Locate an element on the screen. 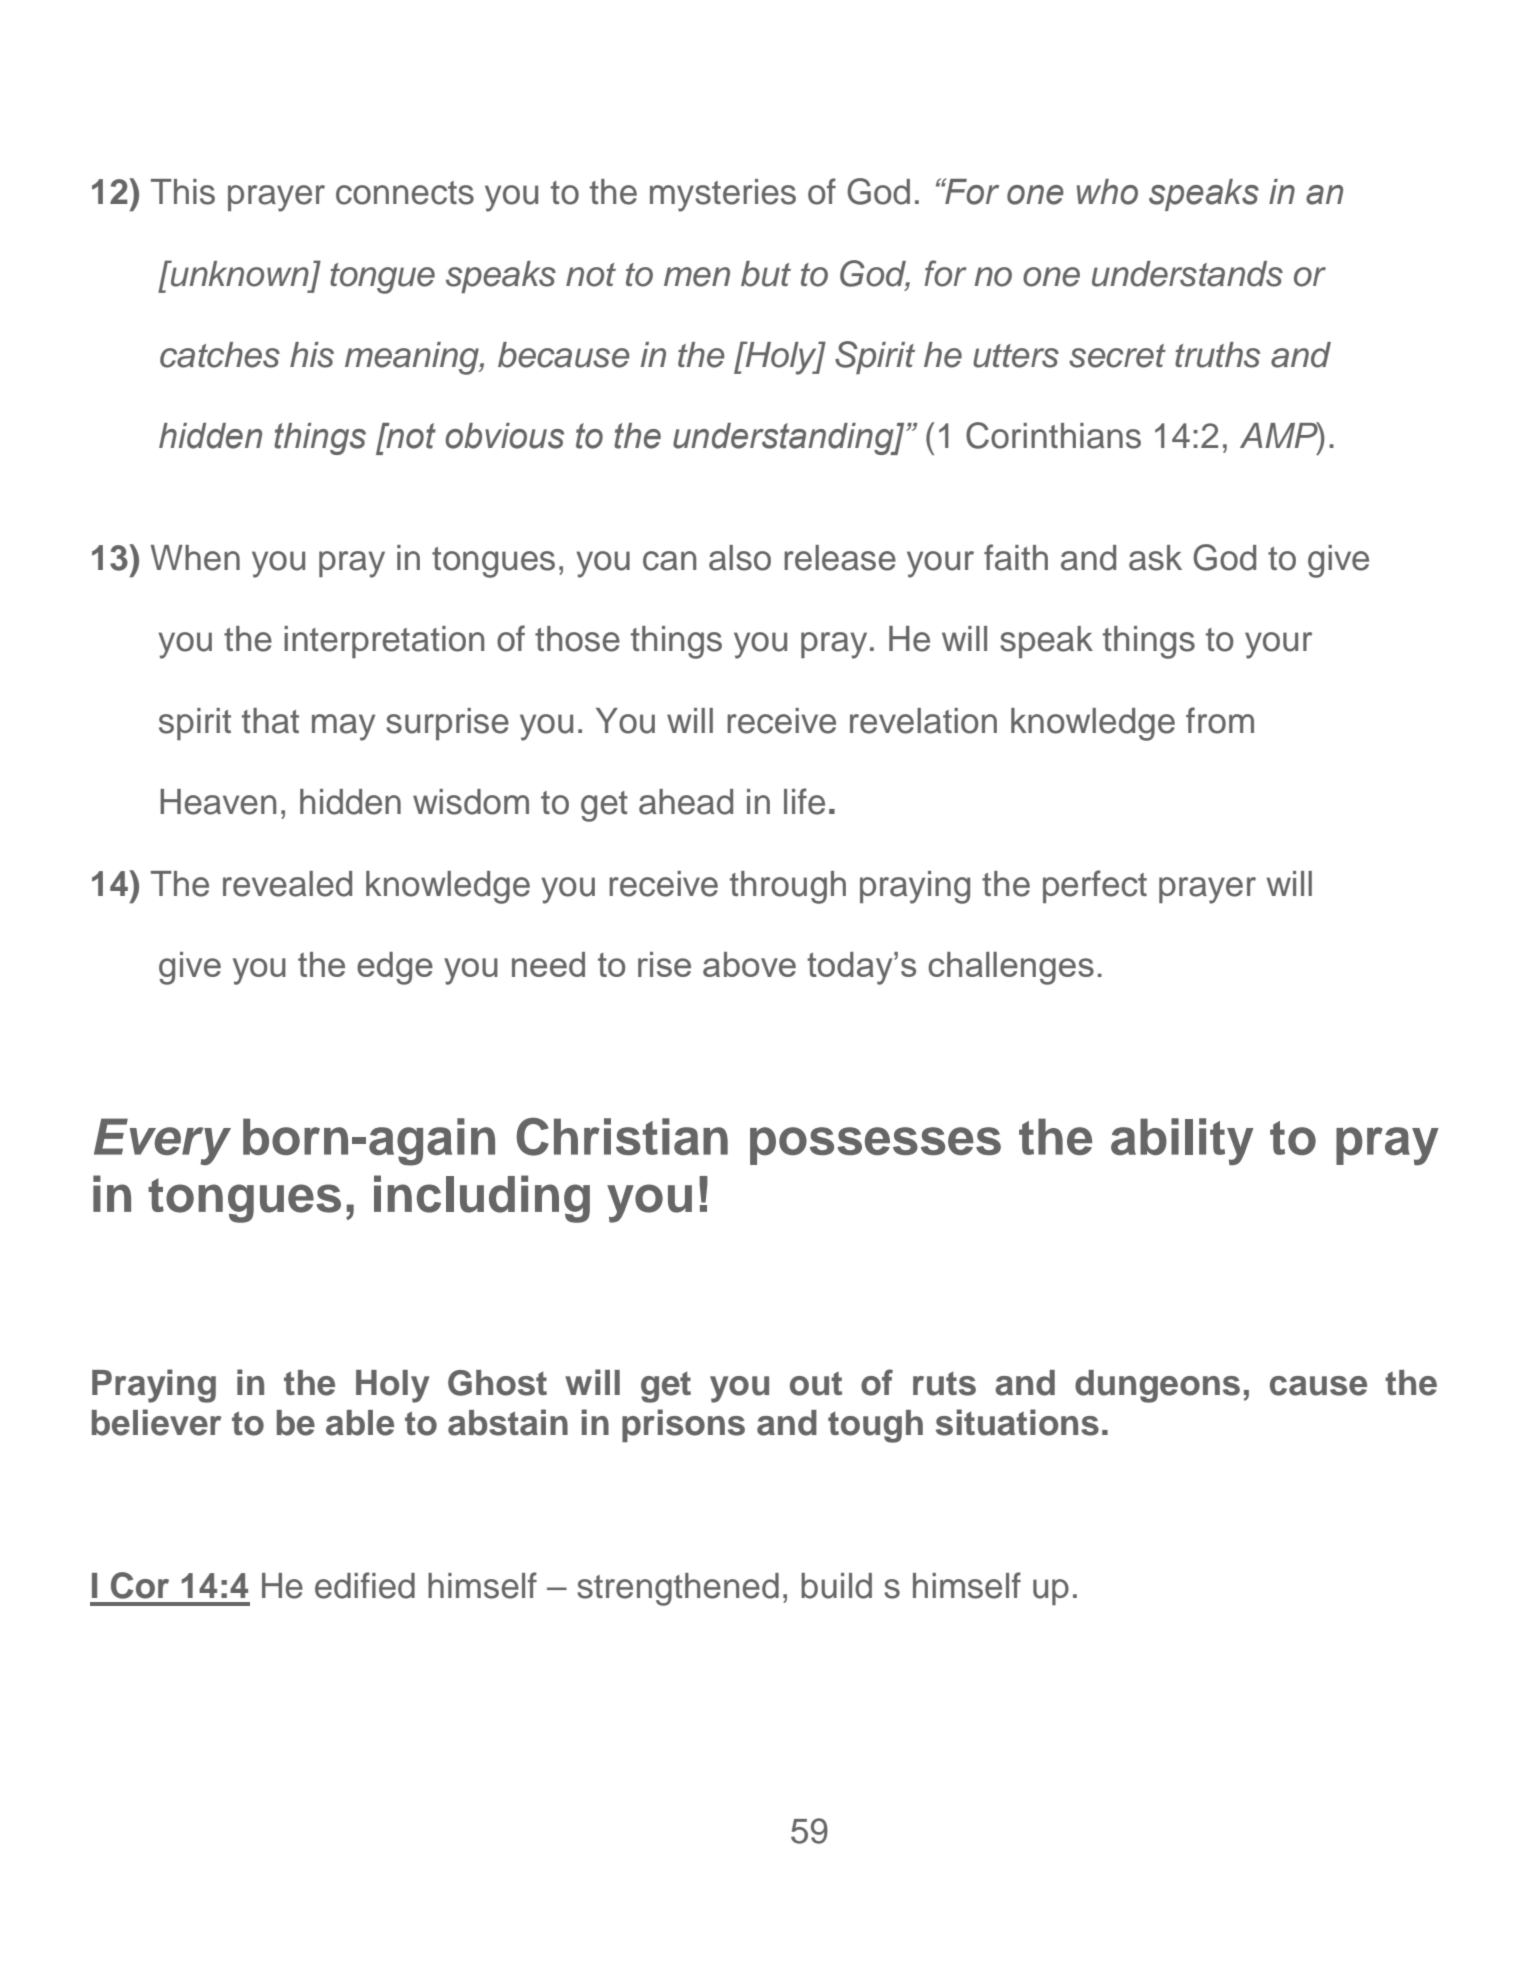  edified is located at coordinates (365, 1585).
